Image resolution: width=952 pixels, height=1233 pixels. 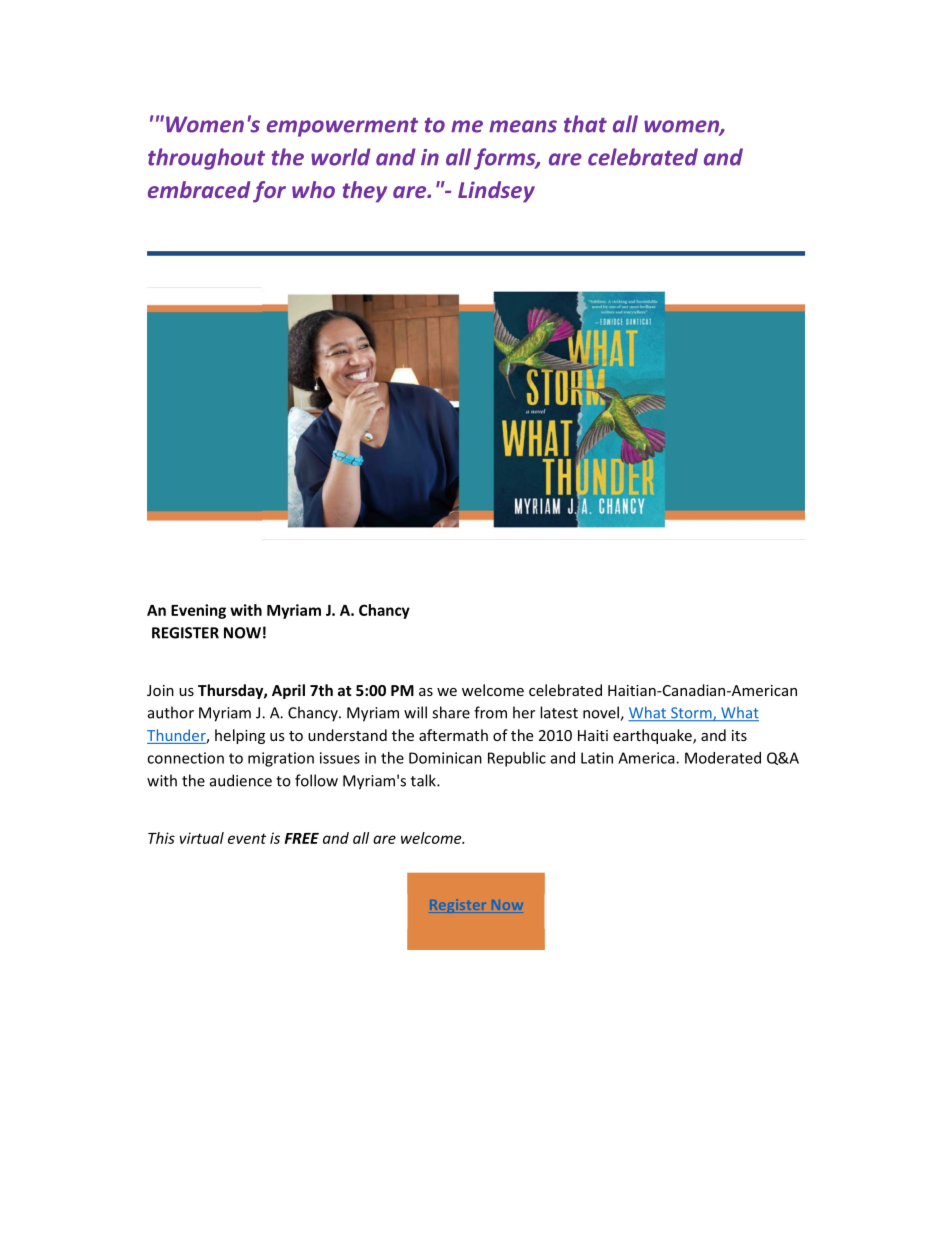 What do you see at coordinates (313, 189) in the image?
I see `who` at bounding box center [313, 189].
